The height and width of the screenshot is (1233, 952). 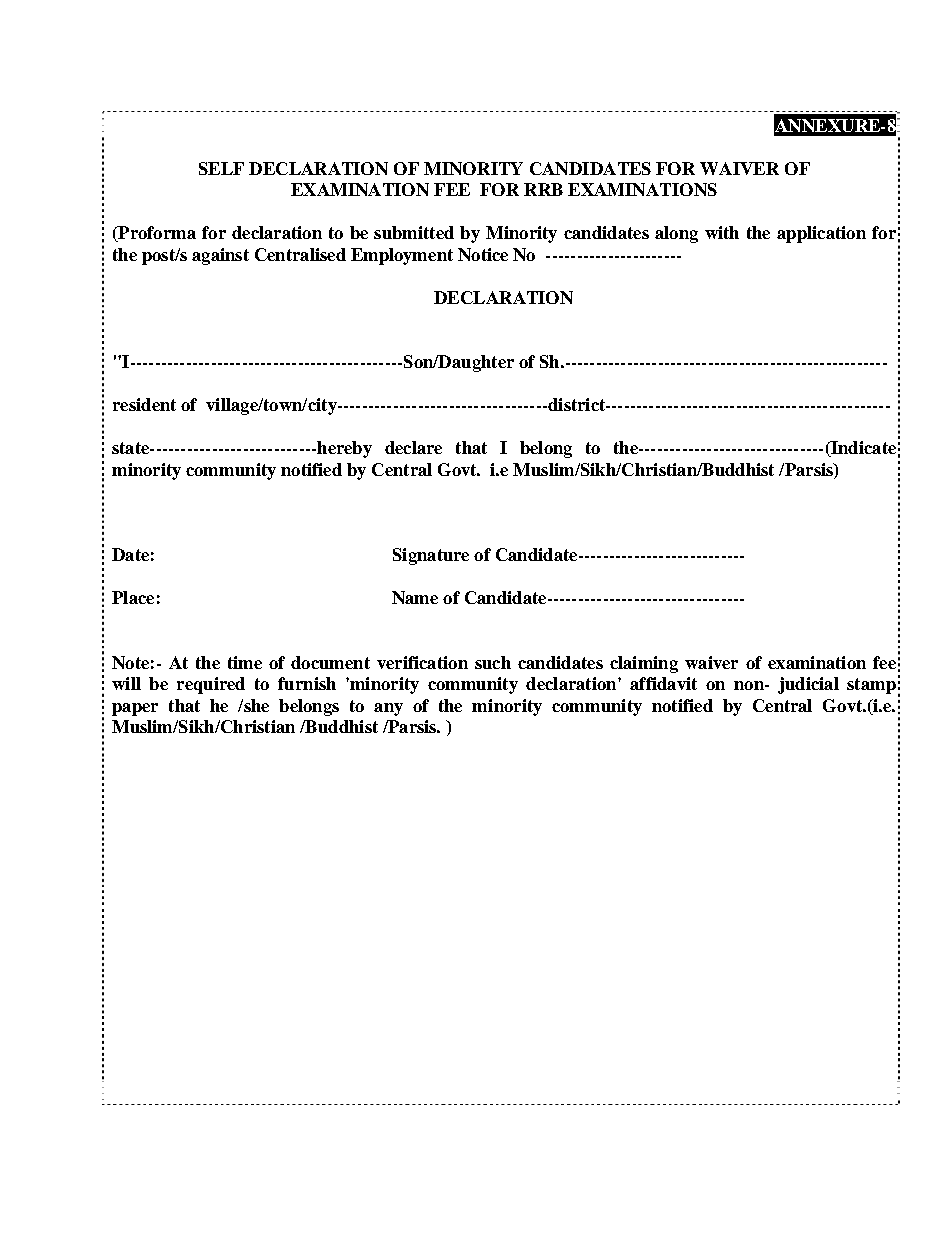 I want to click on required, so click(x=211, y=685).
